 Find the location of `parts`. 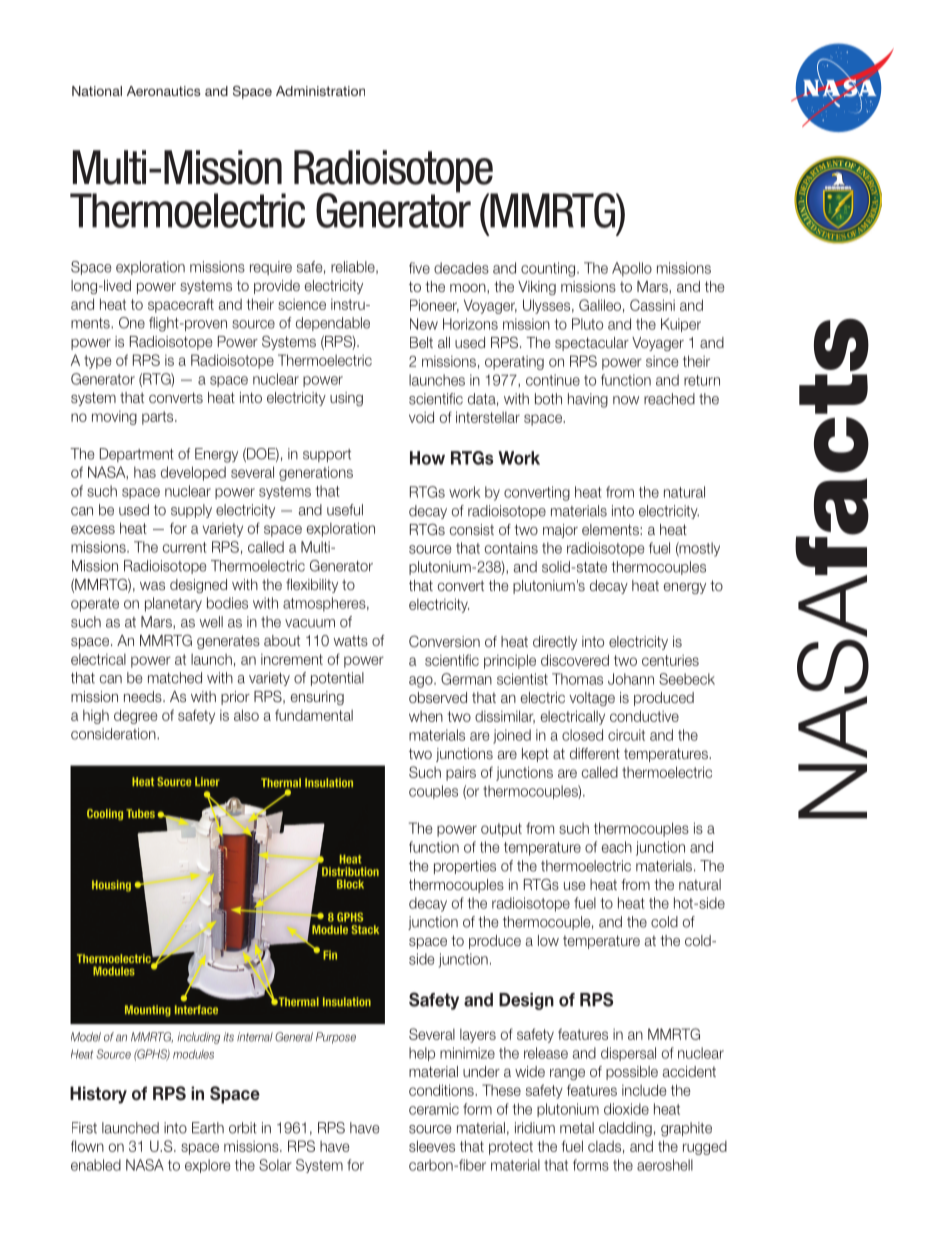

parts is located at coordinates (159, 418).
